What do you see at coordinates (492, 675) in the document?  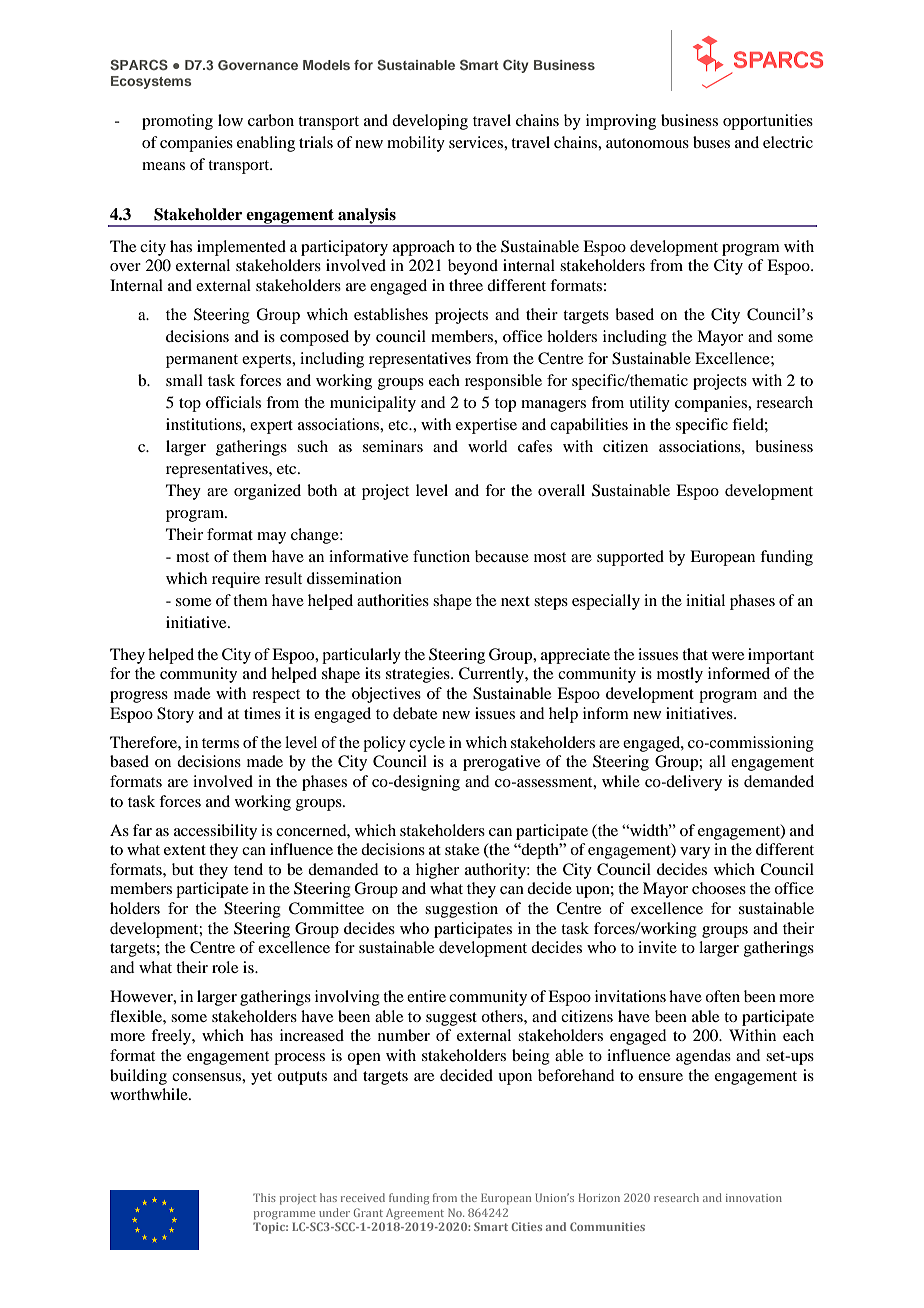 I see `Currently` at bounding box center [492, 675].
